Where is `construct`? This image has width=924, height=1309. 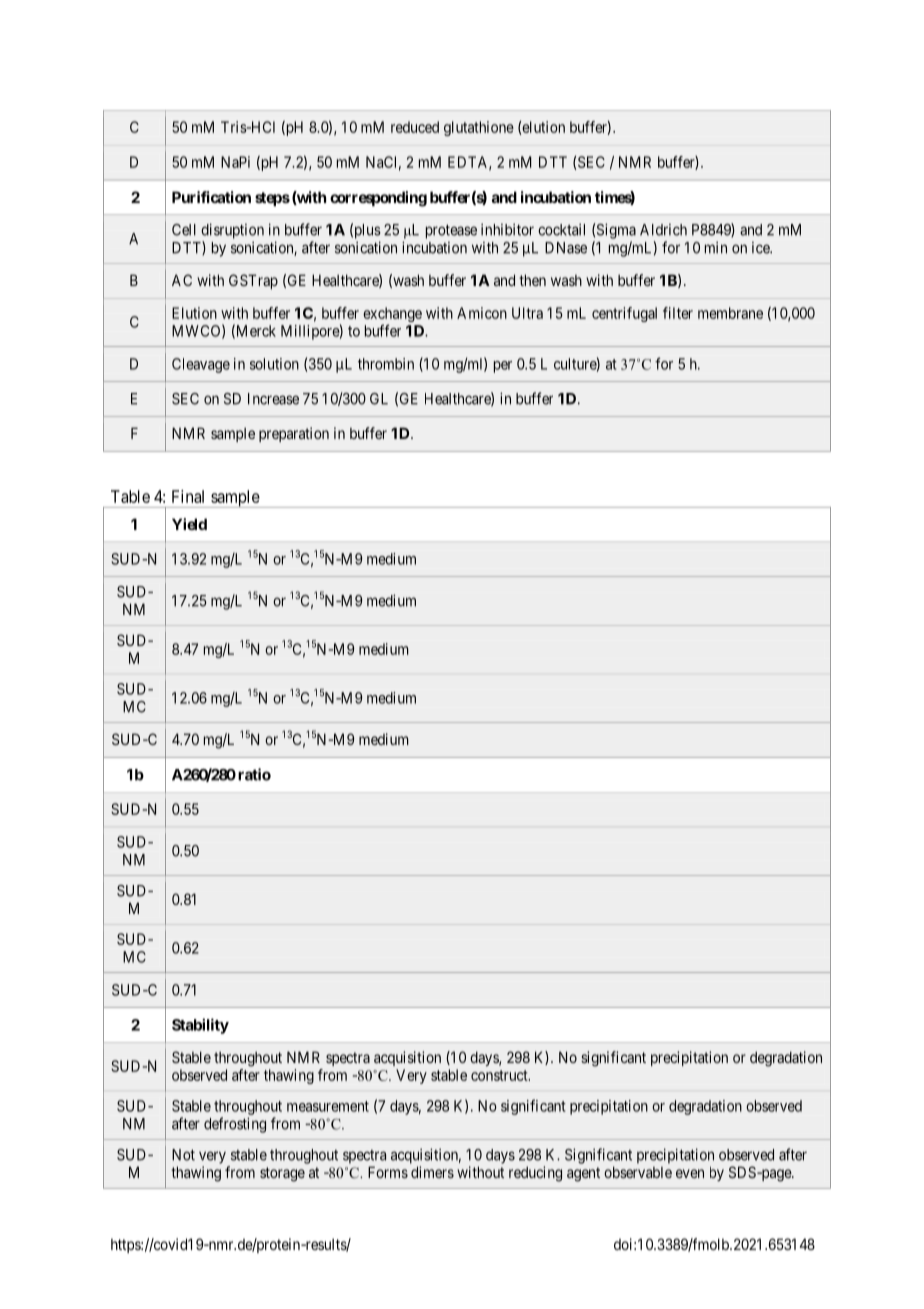
construct is located at coordinates (500, 1075).
